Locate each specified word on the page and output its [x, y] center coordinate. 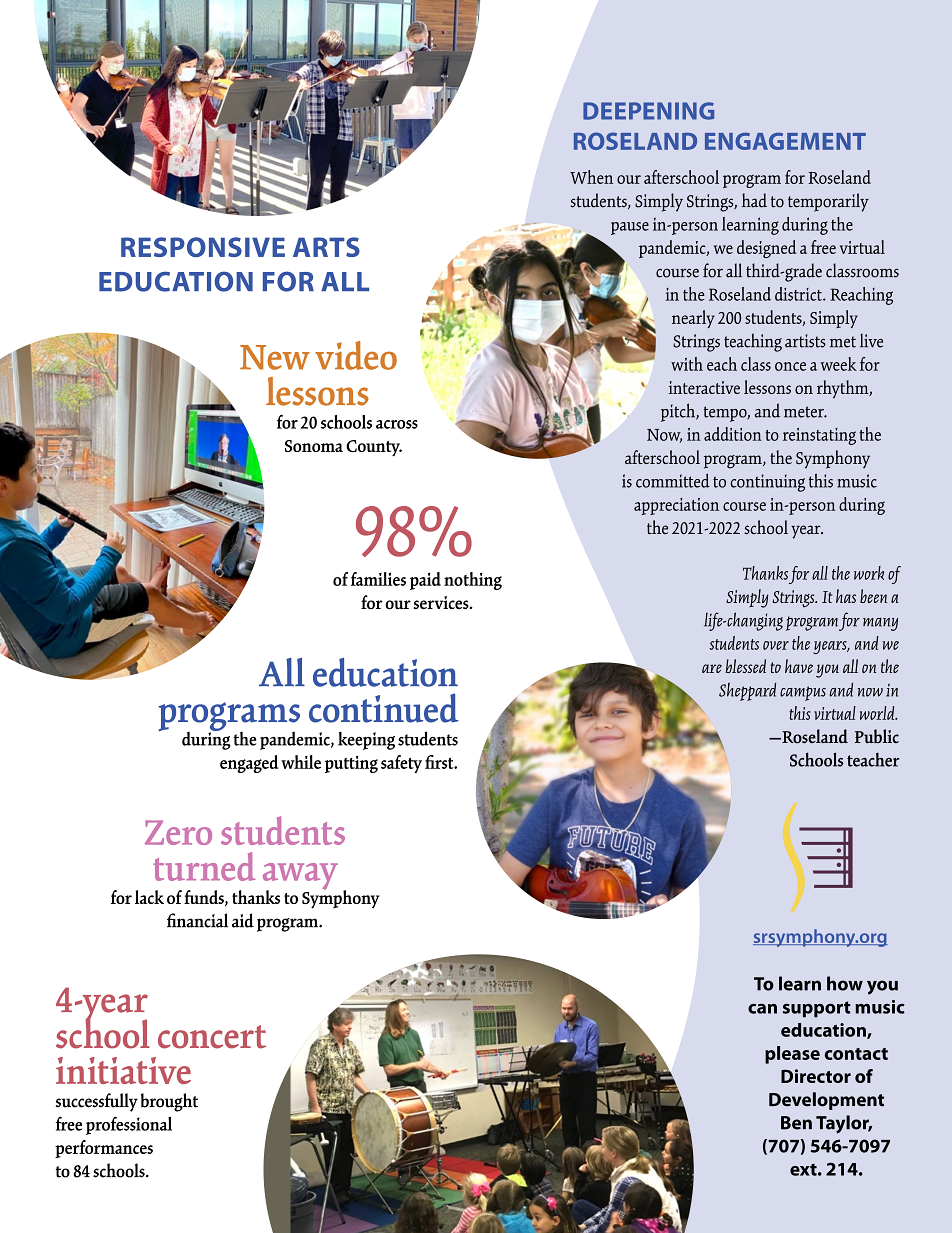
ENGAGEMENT [785, 141]
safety [401, 764]
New [275, 357]
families [378, 579]
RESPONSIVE [203, 247]
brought [169, 1102]
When [591, 177]
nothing [473, 581]
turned [204, 866]
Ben [796, 1123]
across [397, 424]
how [845, 983]
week [839, 364]
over [776, 645]
